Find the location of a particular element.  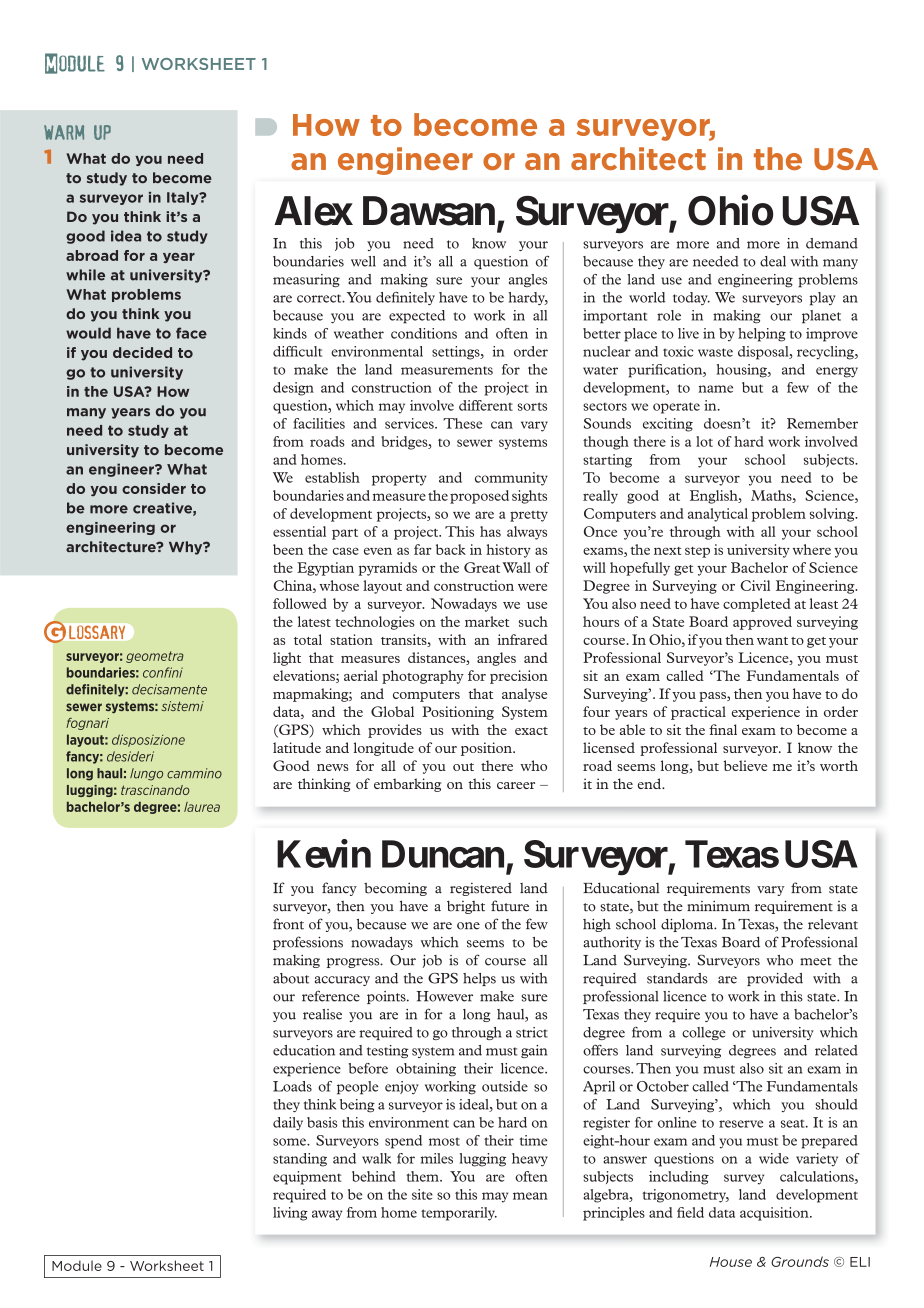

warm is located at coordinates (64, 132).
